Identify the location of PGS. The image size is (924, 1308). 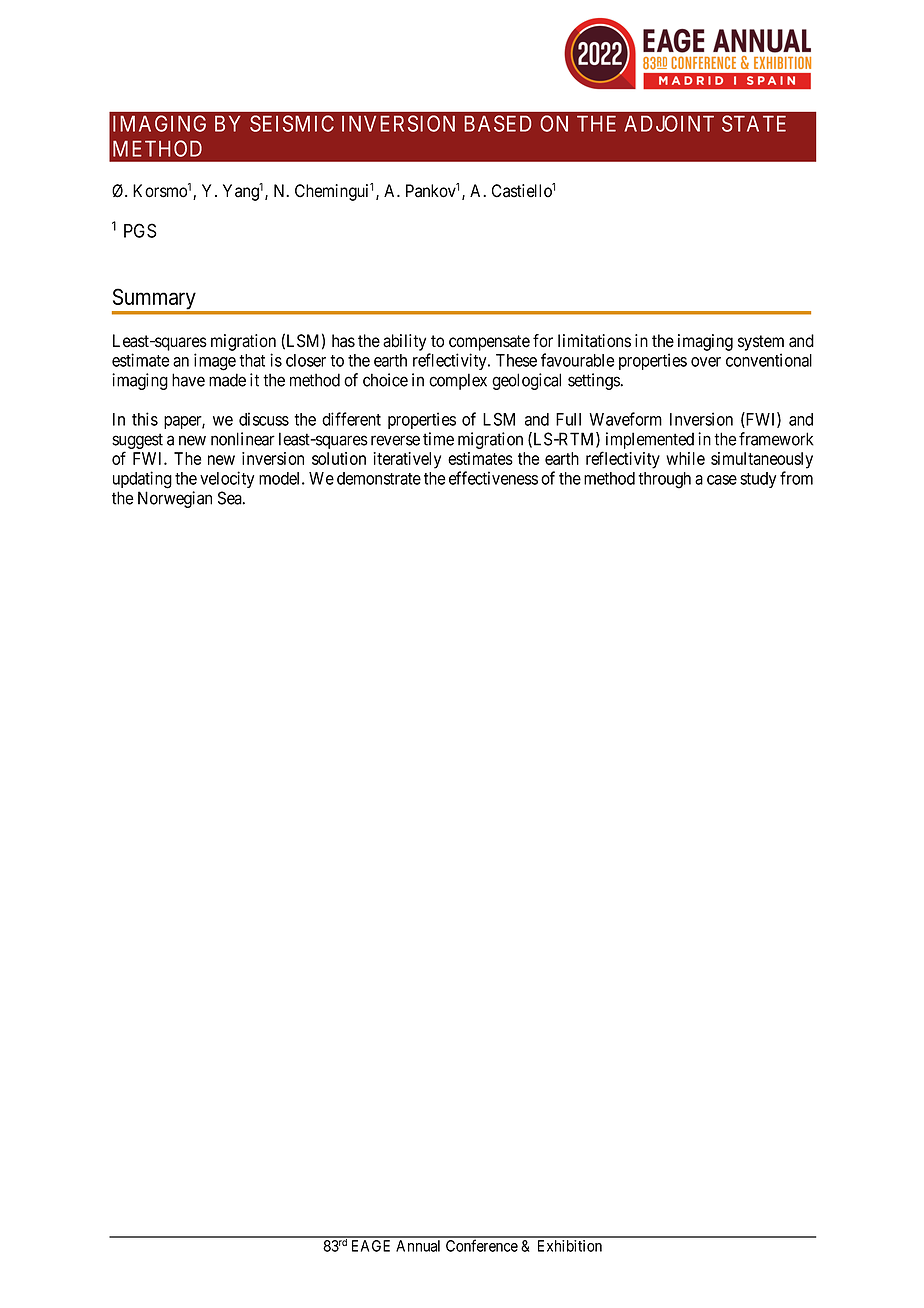
(140, 230).
